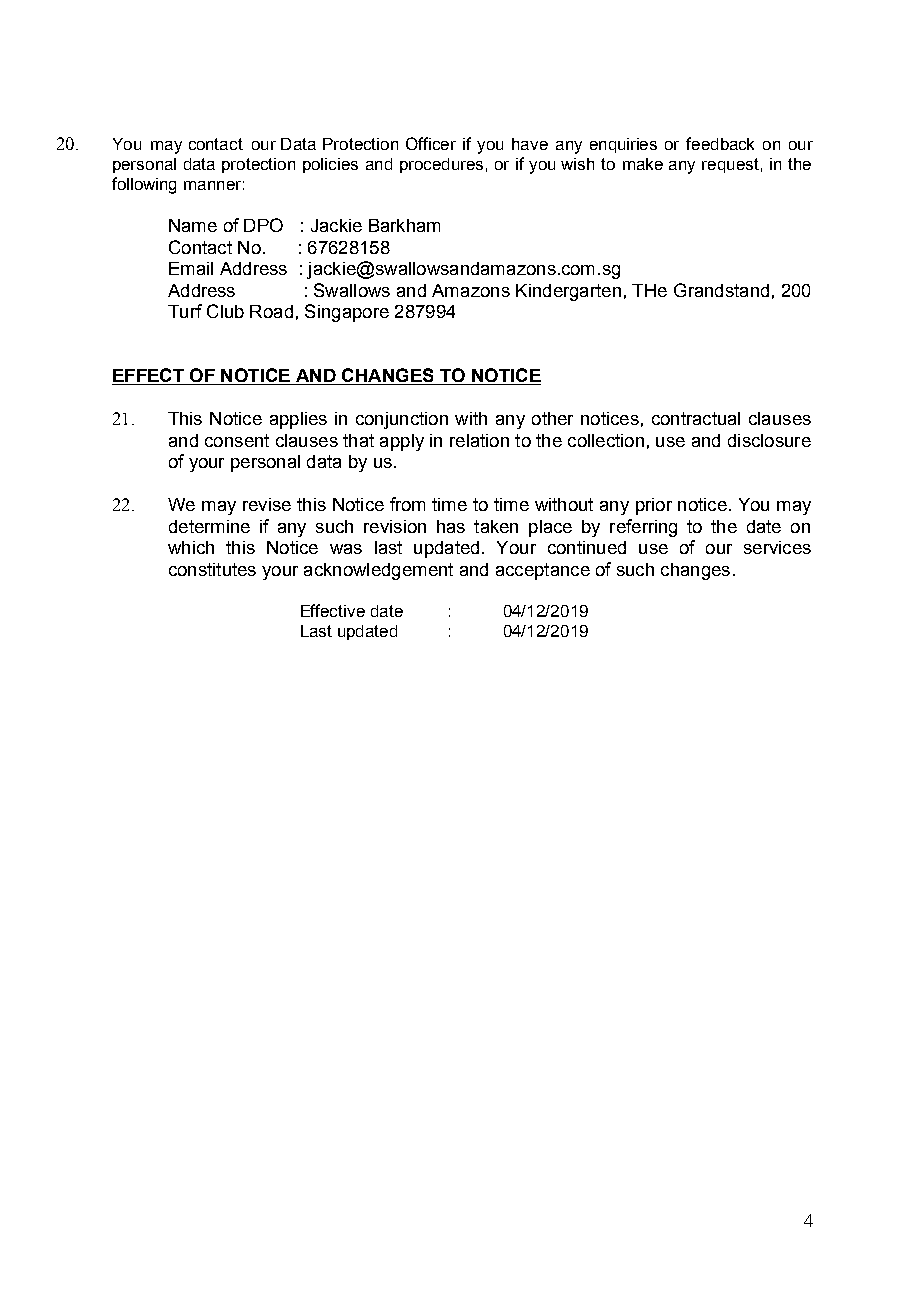  Describe the element at coordinates (730, 165) in the screenshot. I see `request` at that location.
